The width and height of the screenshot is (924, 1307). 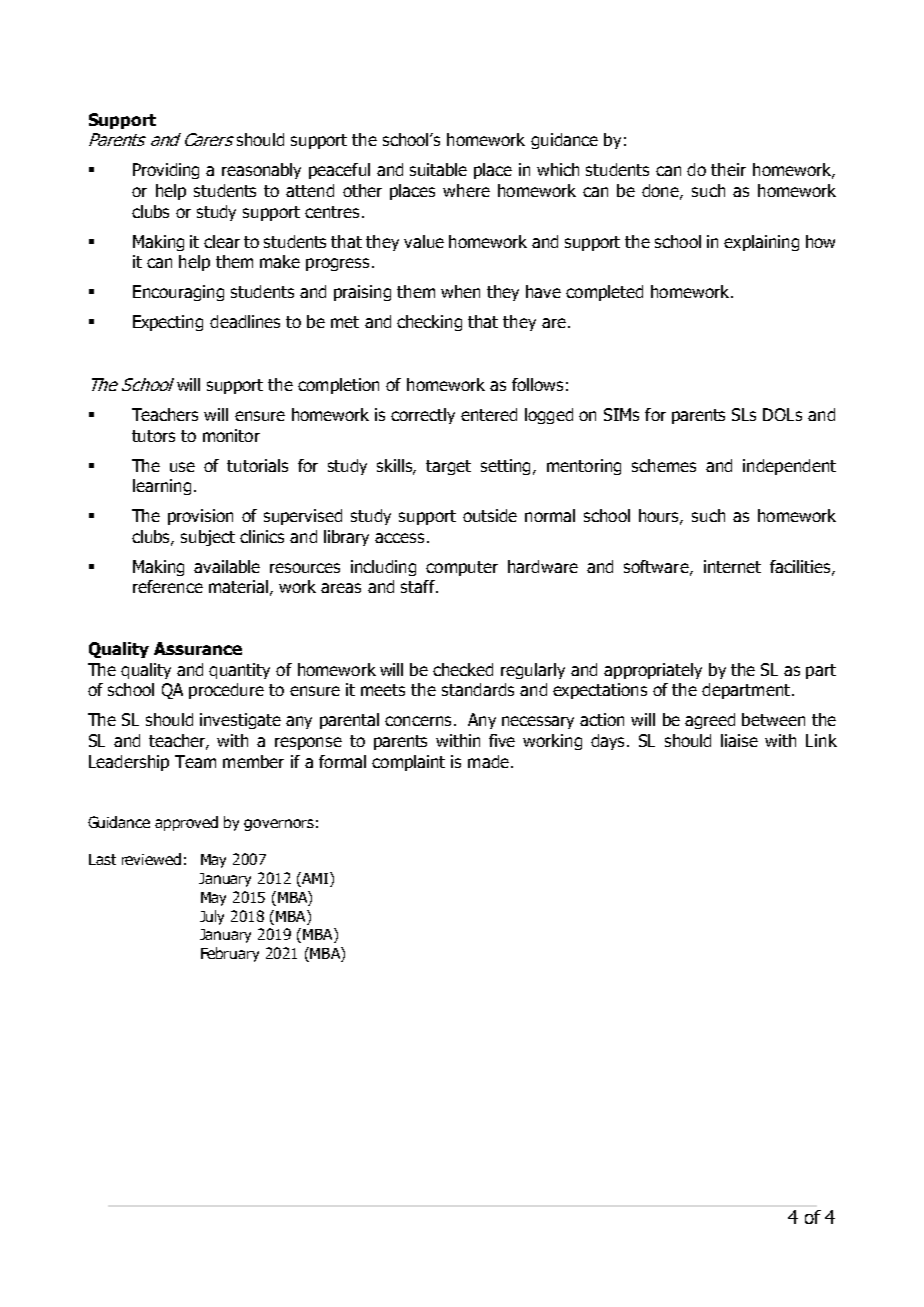 What do you see at coordinates (478, 689) in the screenshot?
I see `standards` at bounding box center [478, 689].
